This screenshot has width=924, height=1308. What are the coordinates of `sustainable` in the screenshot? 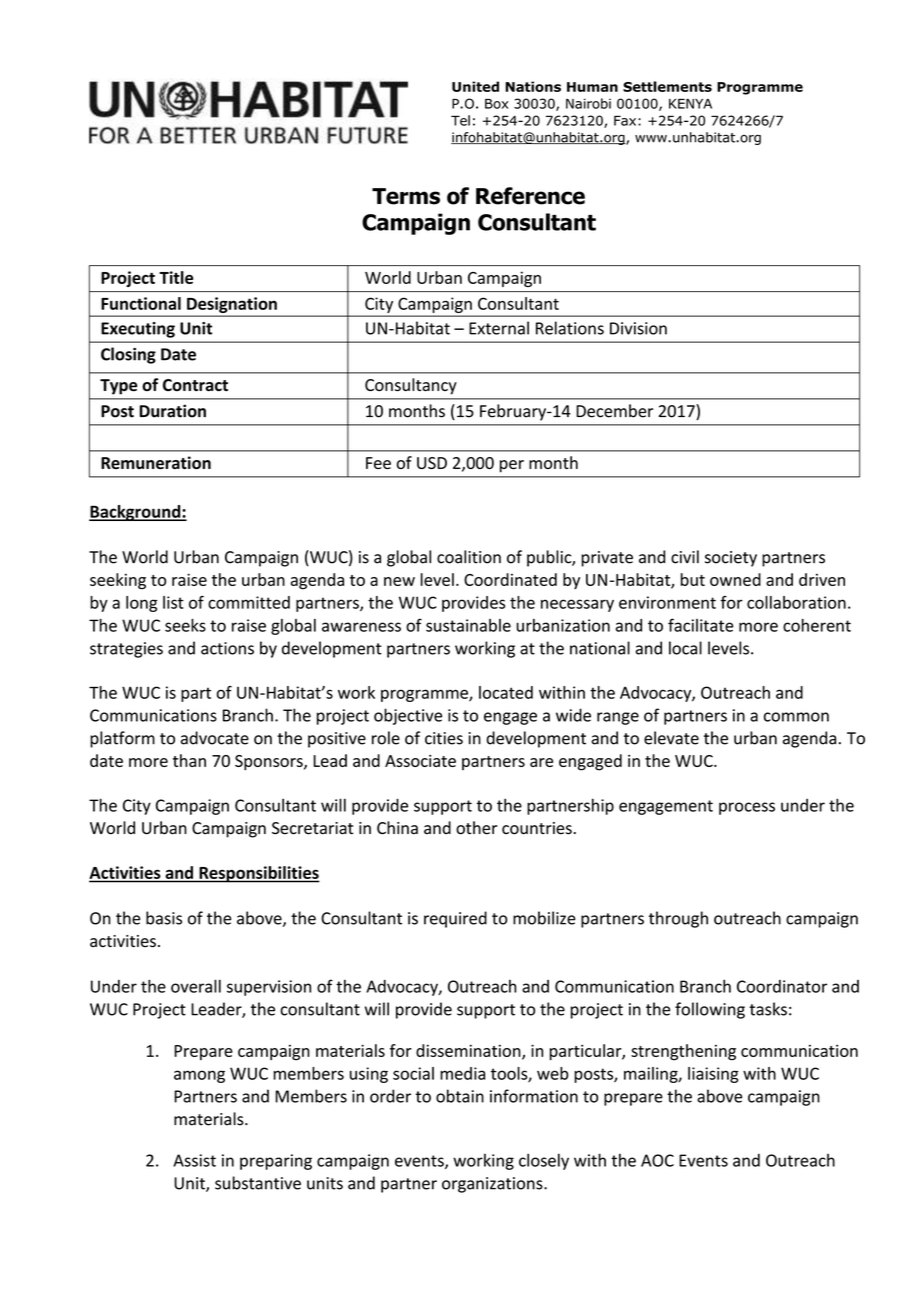 It's located at (468, 625).
